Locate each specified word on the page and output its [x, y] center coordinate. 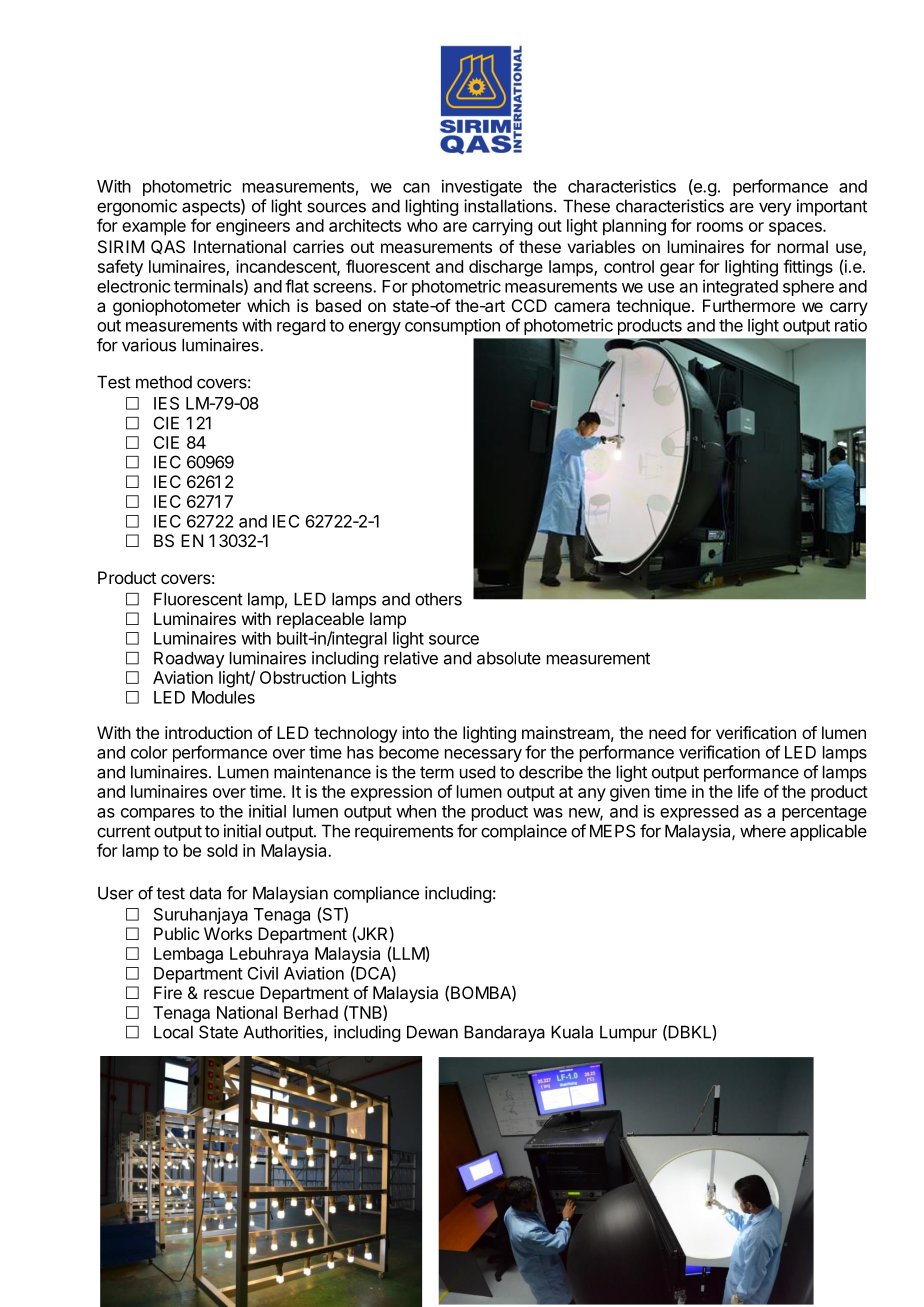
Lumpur [628, 1034]
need [667, 732]
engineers [253, 227]
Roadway [189, 659]
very [775, 209]
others [438, 599]
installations [509, 206]
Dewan [432, 1032]
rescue [229, 994]
